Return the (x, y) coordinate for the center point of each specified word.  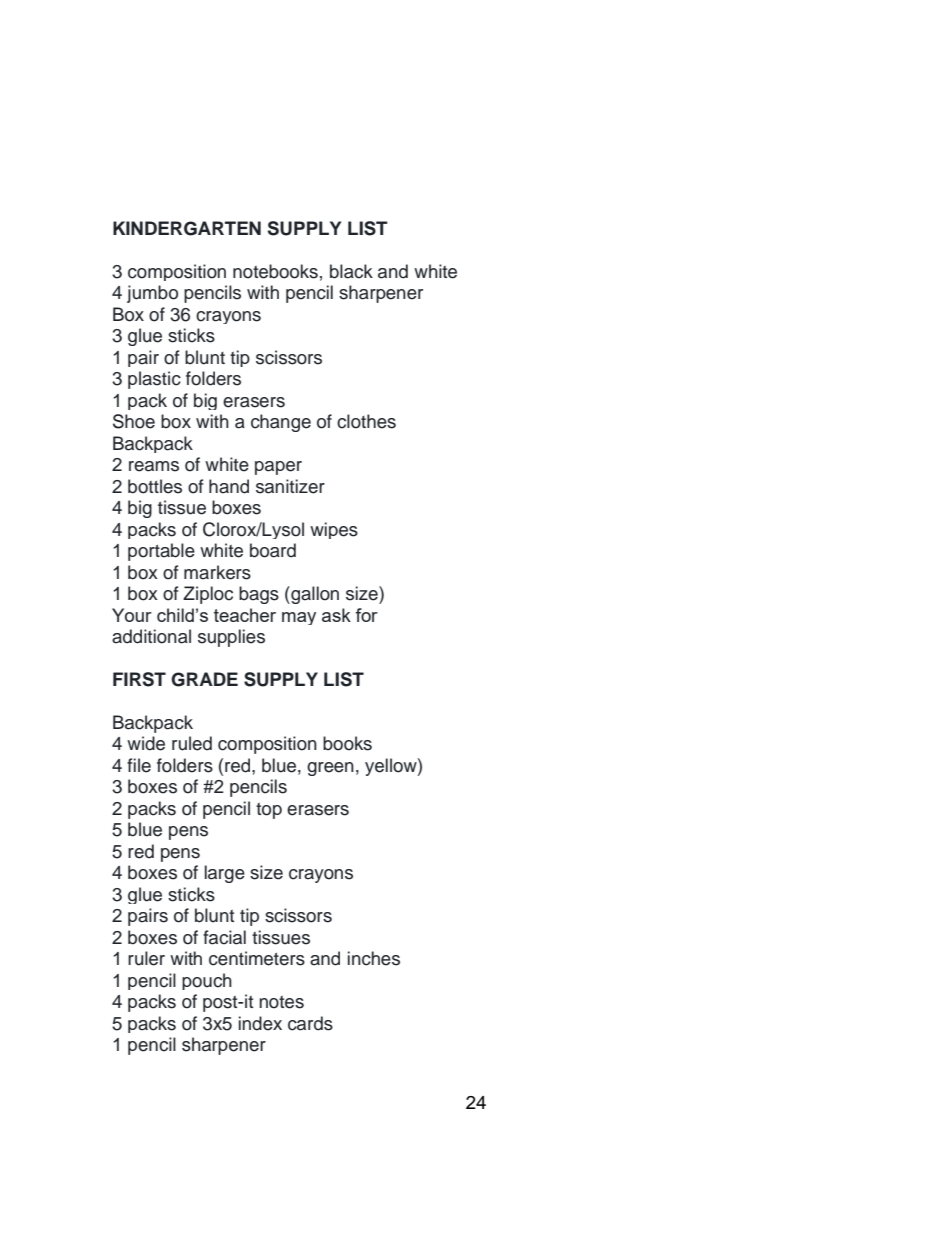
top (269, 811)
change (281, 423)
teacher (245, 615)
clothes (366, 421)
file (139, 765)
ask (336, 615)
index (260, 1023)
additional (151, 636)
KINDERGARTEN (187, 228)
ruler (146, 958)
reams (154, 466)
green (330, 769)
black (351, 271)
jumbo (152, 294)
